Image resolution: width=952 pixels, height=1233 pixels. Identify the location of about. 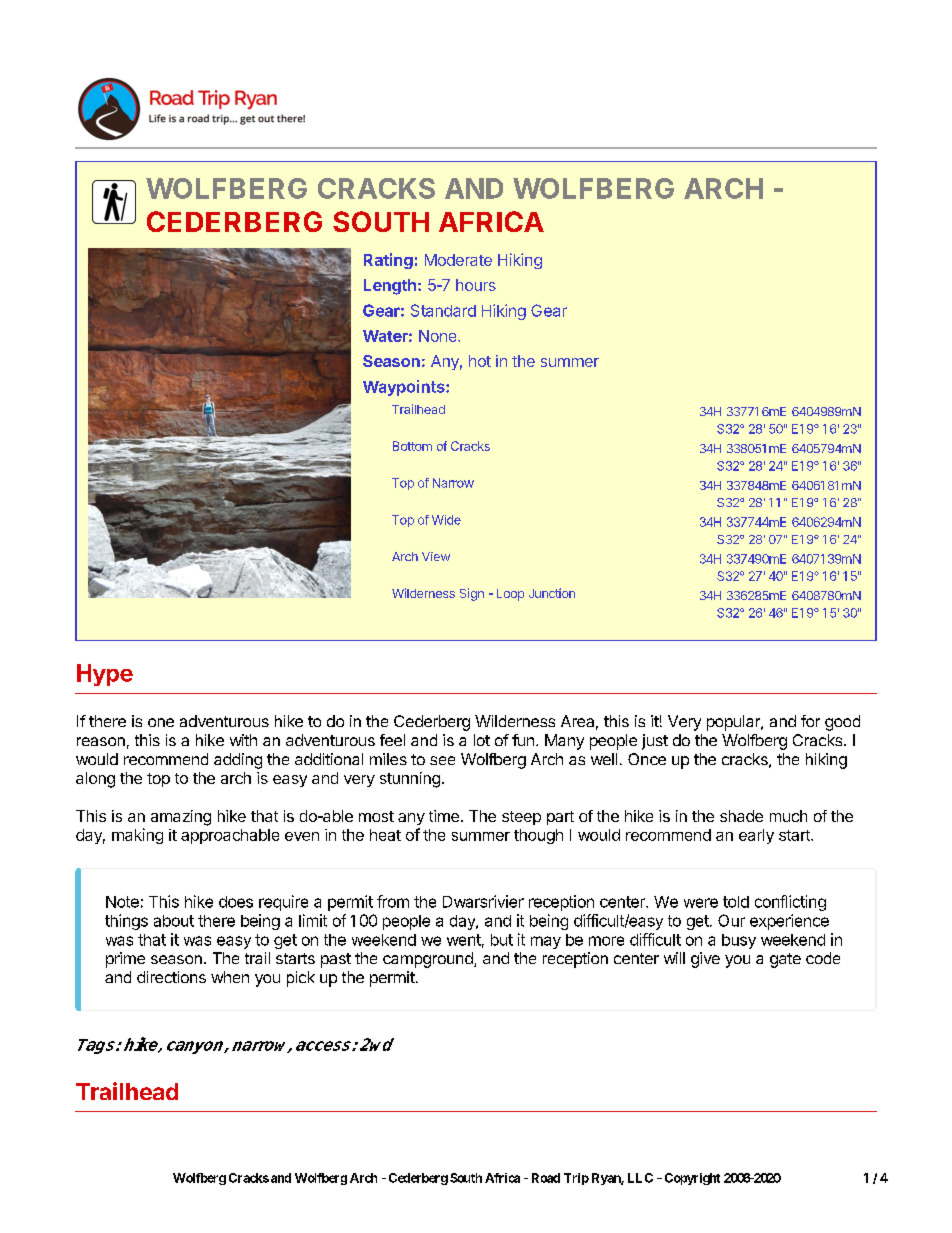
(174, 921).
